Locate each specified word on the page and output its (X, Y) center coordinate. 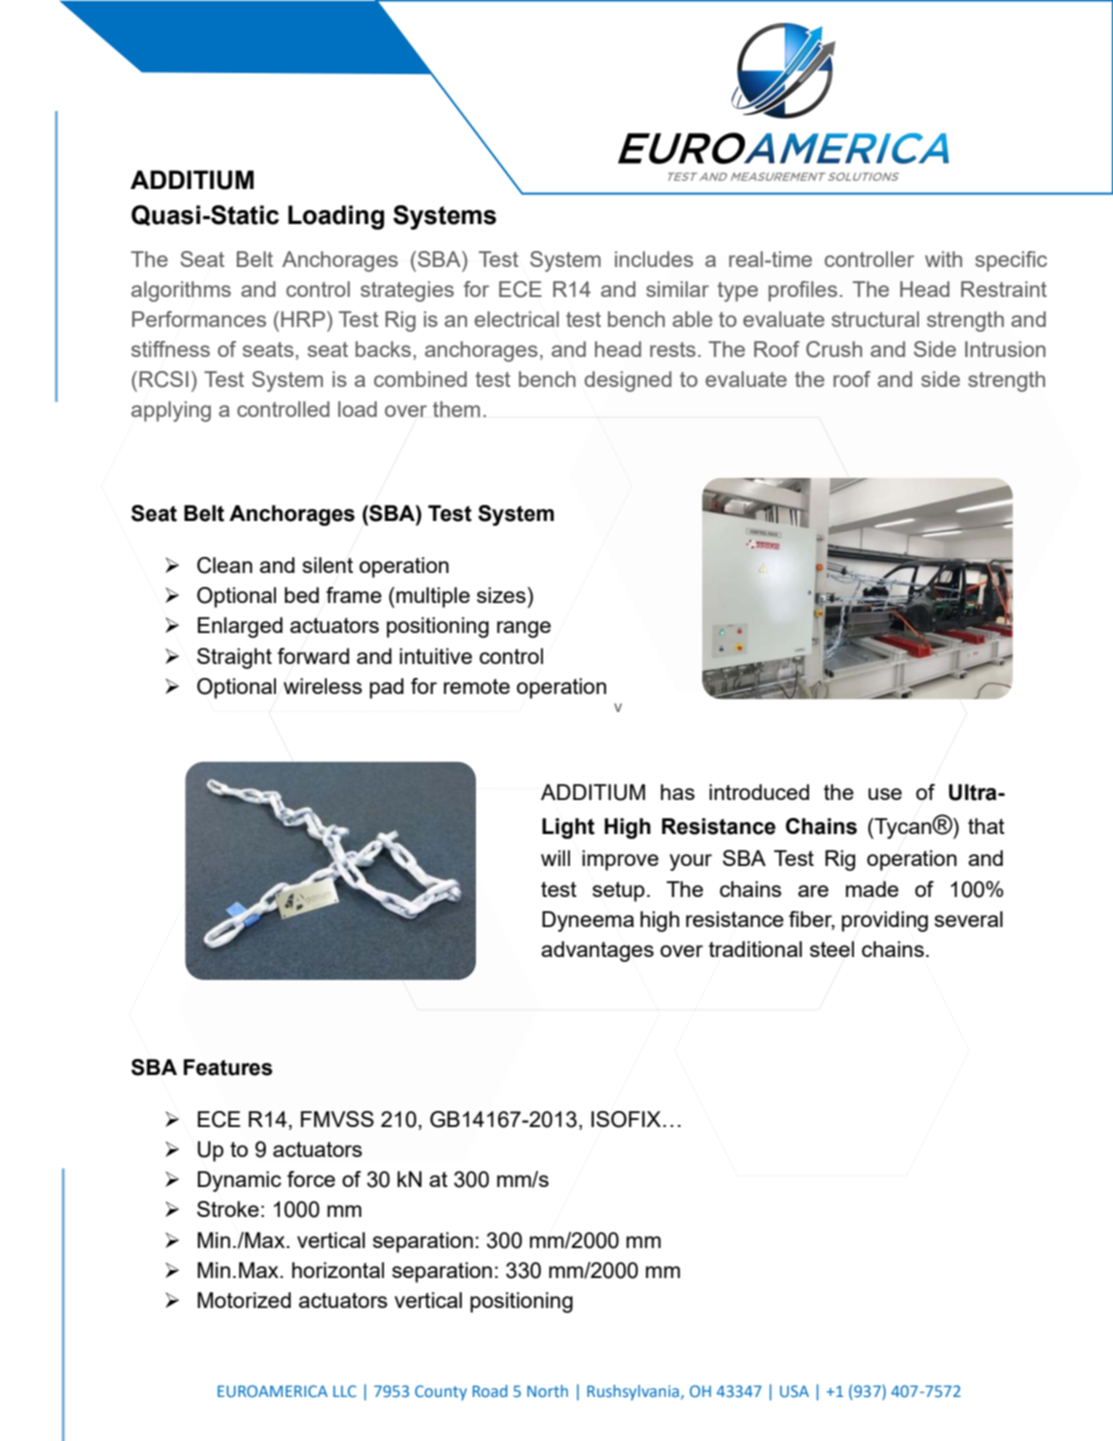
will (555, 858)
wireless (323, 686)
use (885, 794)
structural (875, 319)
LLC (344, 1391)
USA (794, 1391)
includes (654, 259)
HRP (303, 319)
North (547, 1391)
